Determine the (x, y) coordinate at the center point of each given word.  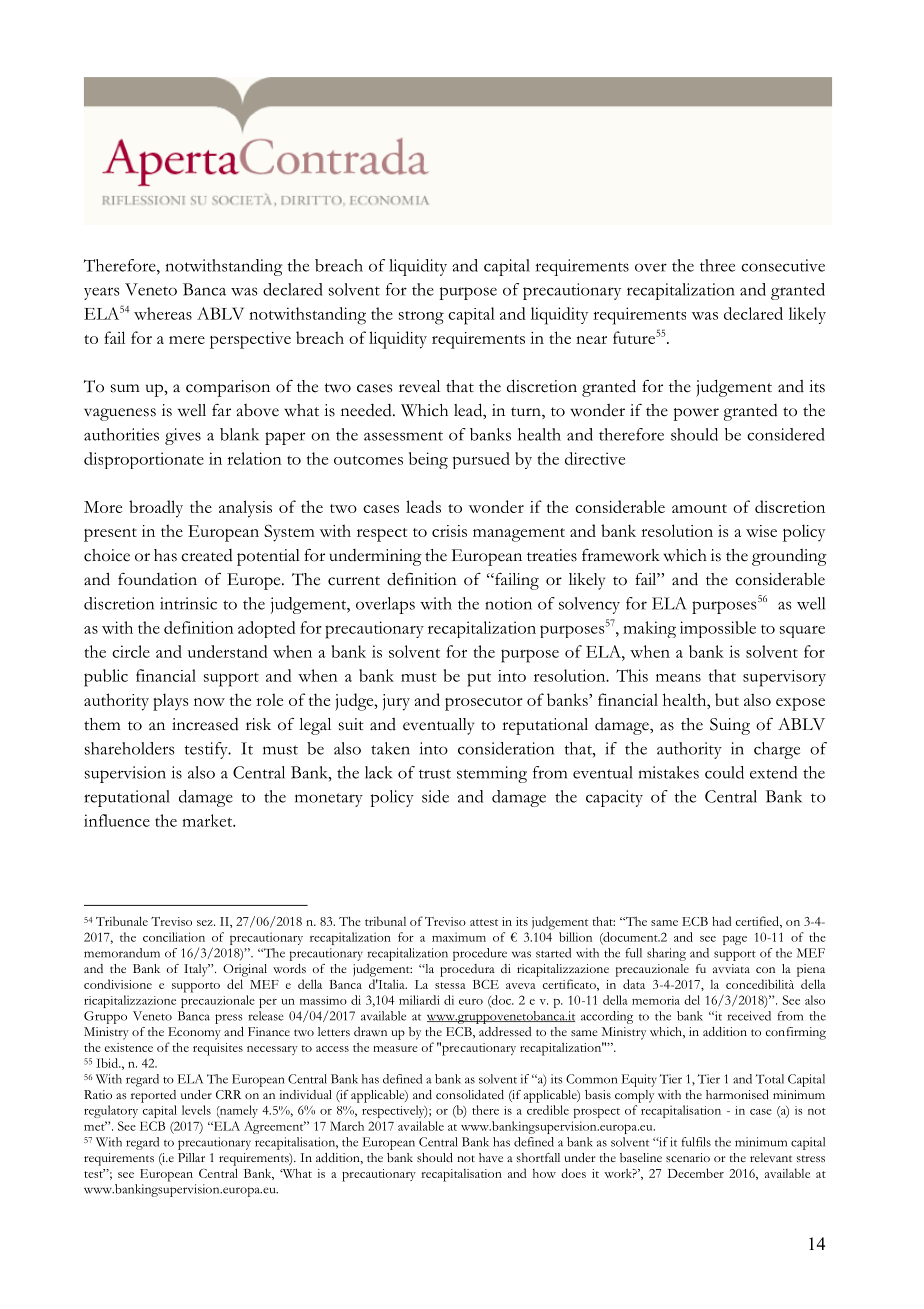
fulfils (696, 1142)
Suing (730, 726)
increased (205, 724)
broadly (156, 509)
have (491, 1157)
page (735, 940)
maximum (459, 937)
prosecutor (484, 704)
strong (421, 318)
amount (699, 508)
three (717, 265)
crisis (449, 531)
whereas (163, 313)
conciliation (174, 937)
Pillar (191, 1157)
